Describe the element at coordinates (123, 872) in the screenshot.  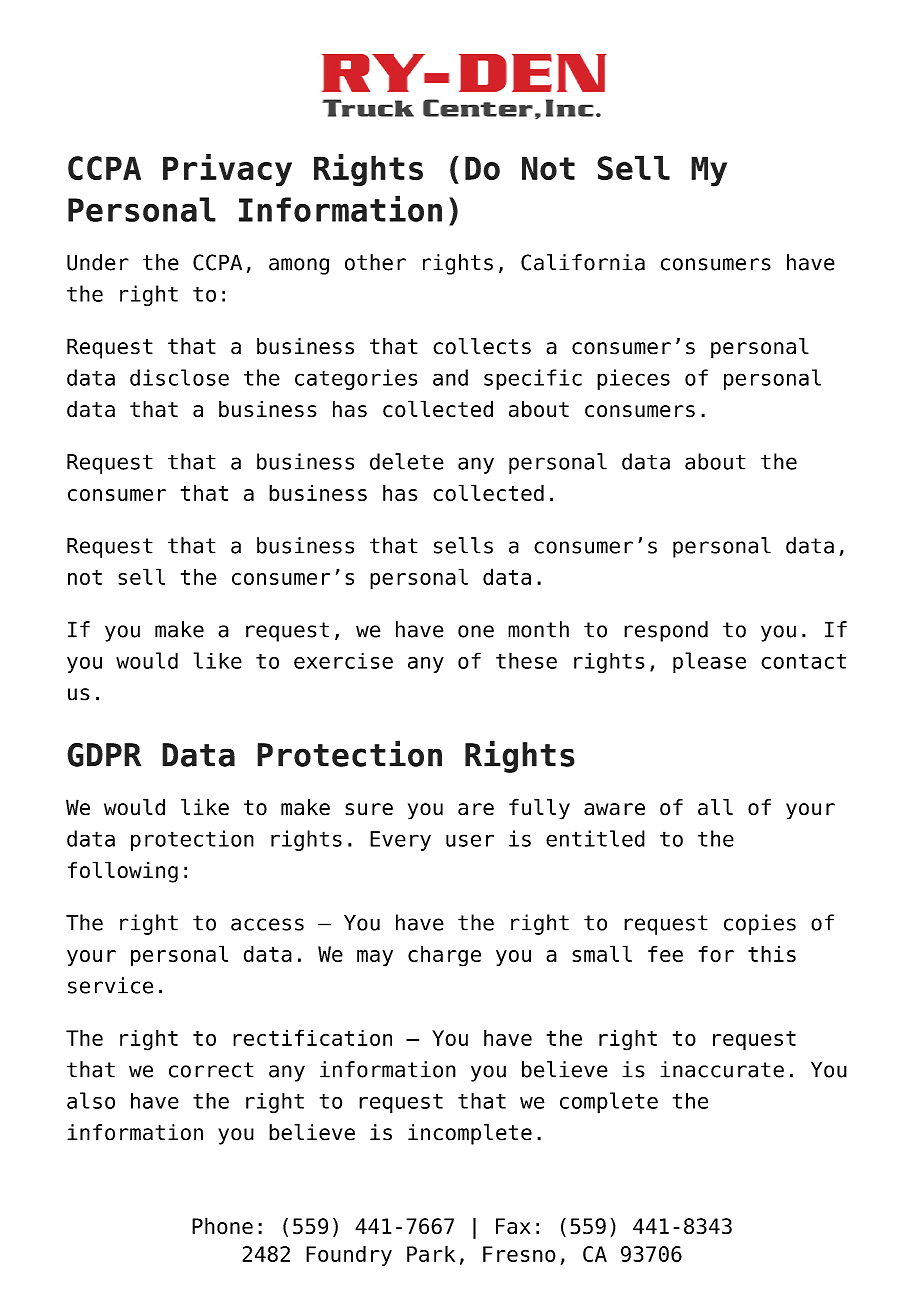
I see `following` at that location.
